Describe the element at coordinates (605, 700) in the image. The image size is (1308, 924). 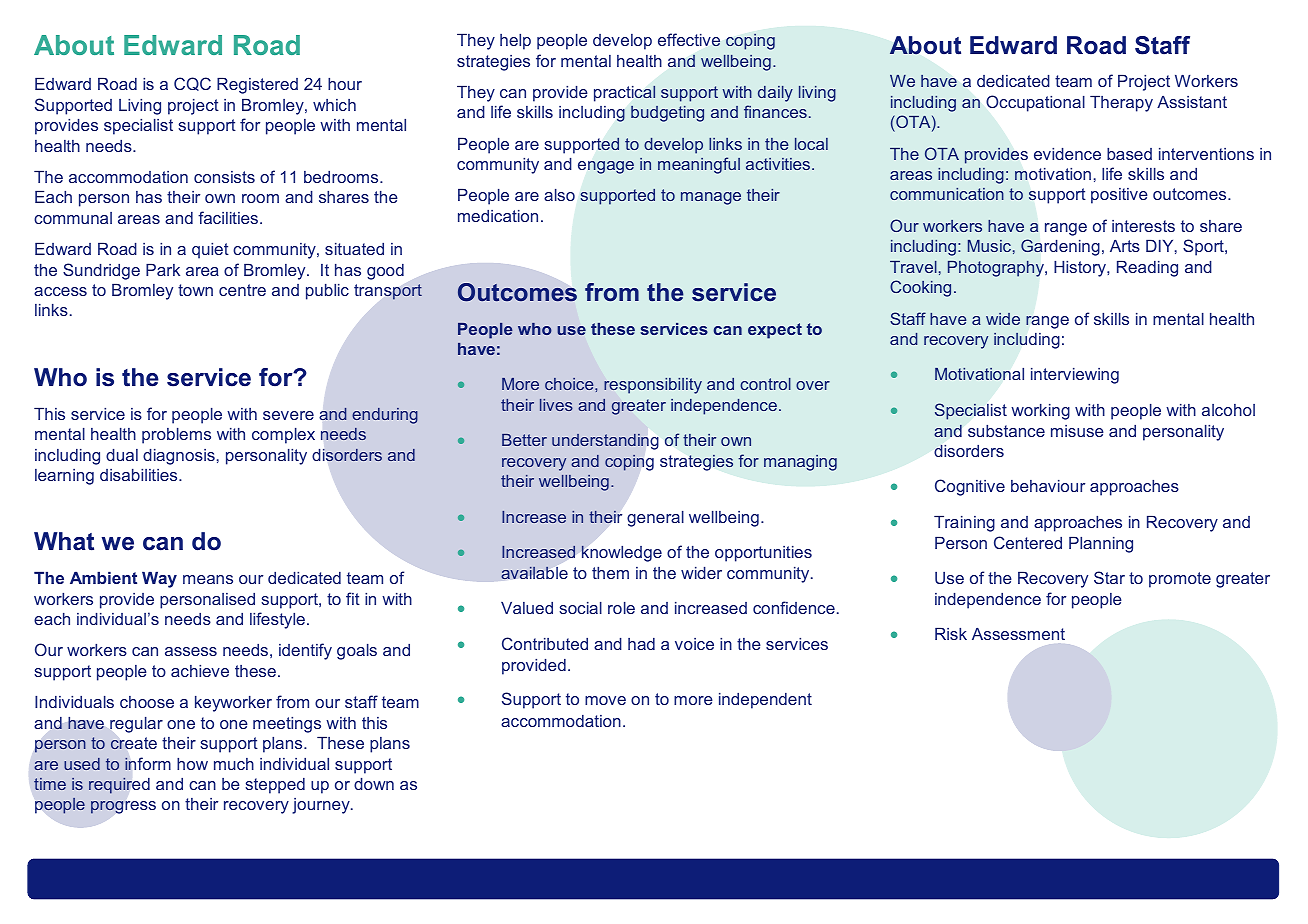
I see `move` at that location.
